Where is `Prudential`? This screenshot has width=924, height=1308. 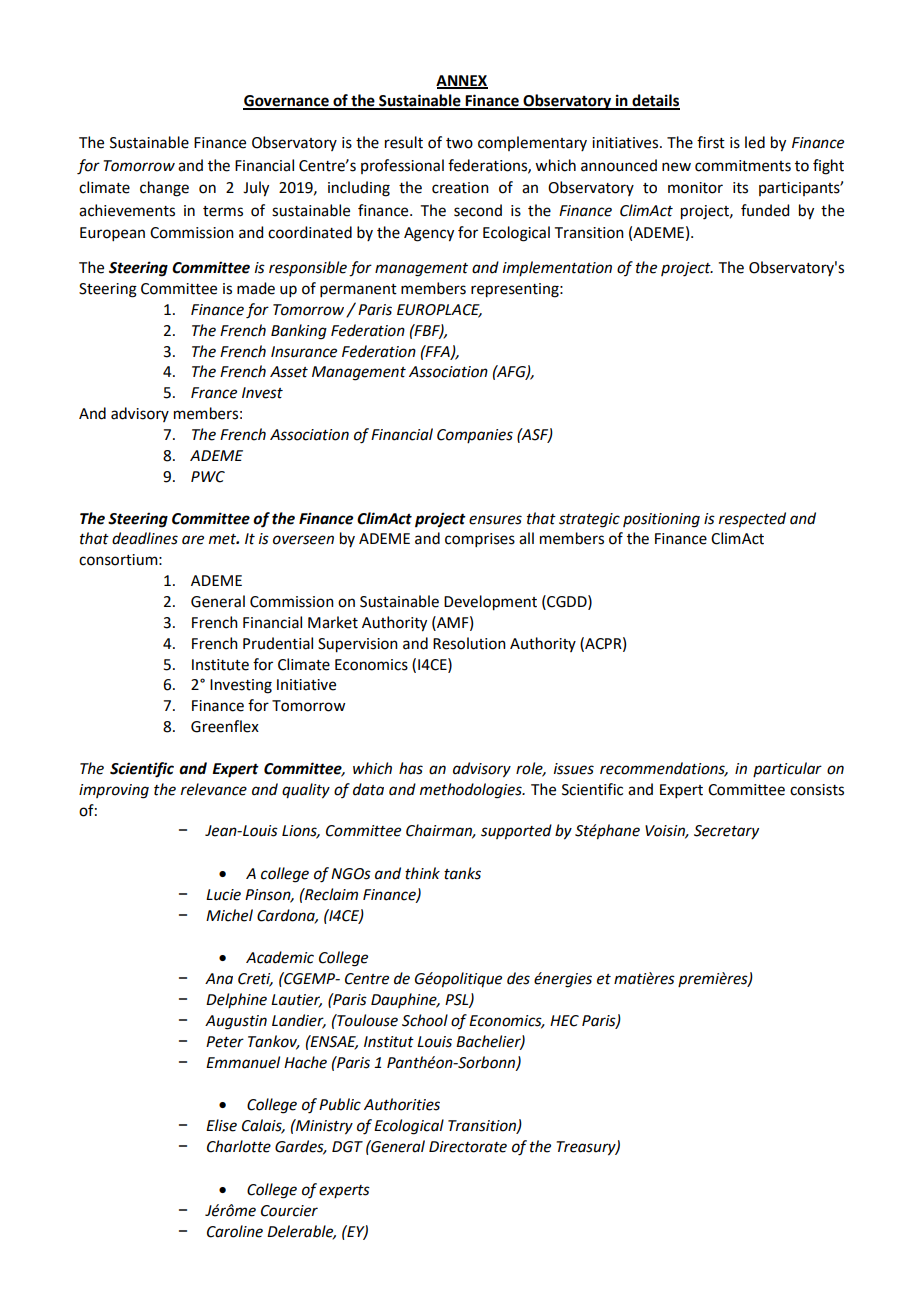
Prudential is located at coordinates (278, 643).
